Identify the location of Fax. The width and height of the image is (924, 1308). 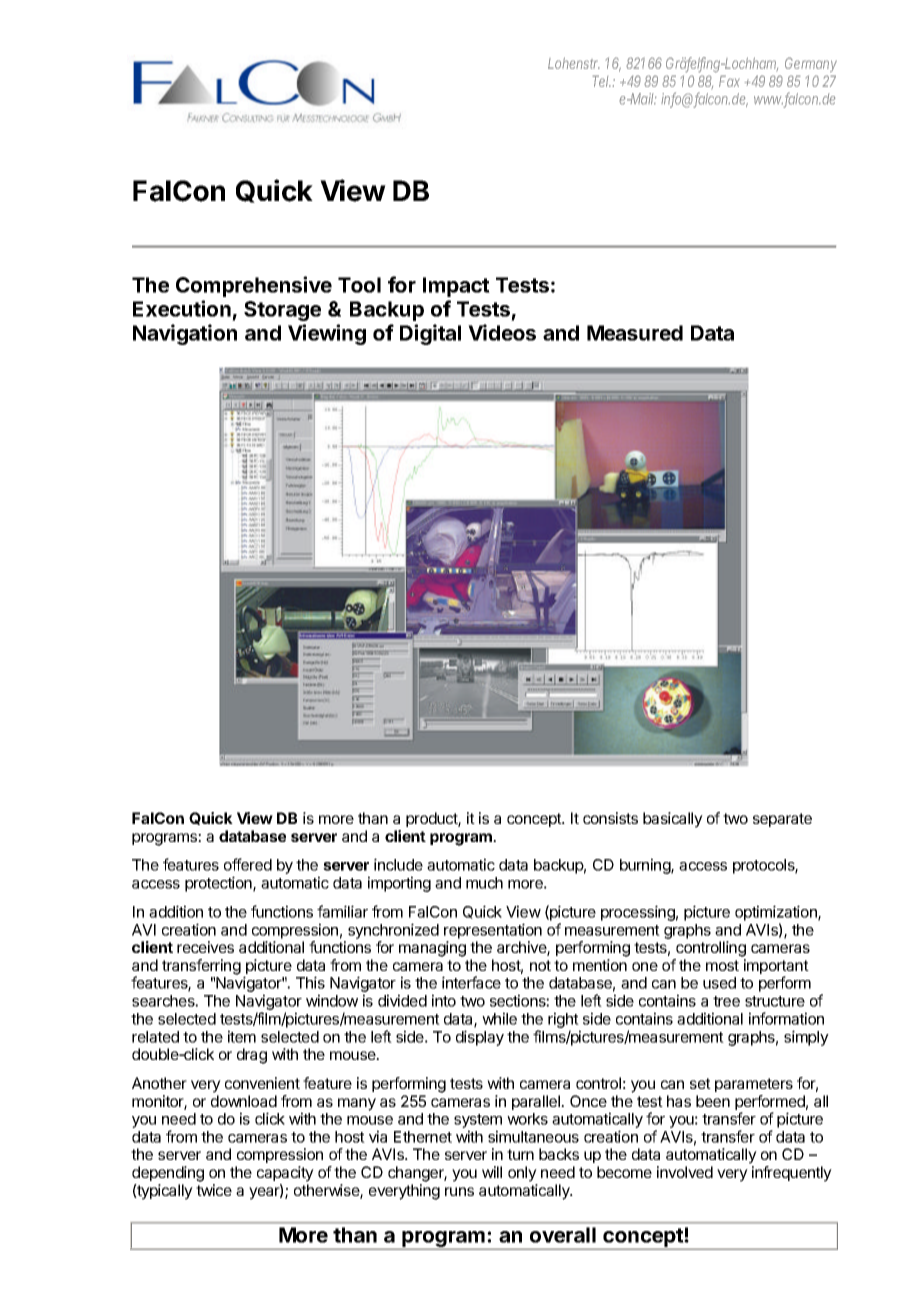
(729, 81).
